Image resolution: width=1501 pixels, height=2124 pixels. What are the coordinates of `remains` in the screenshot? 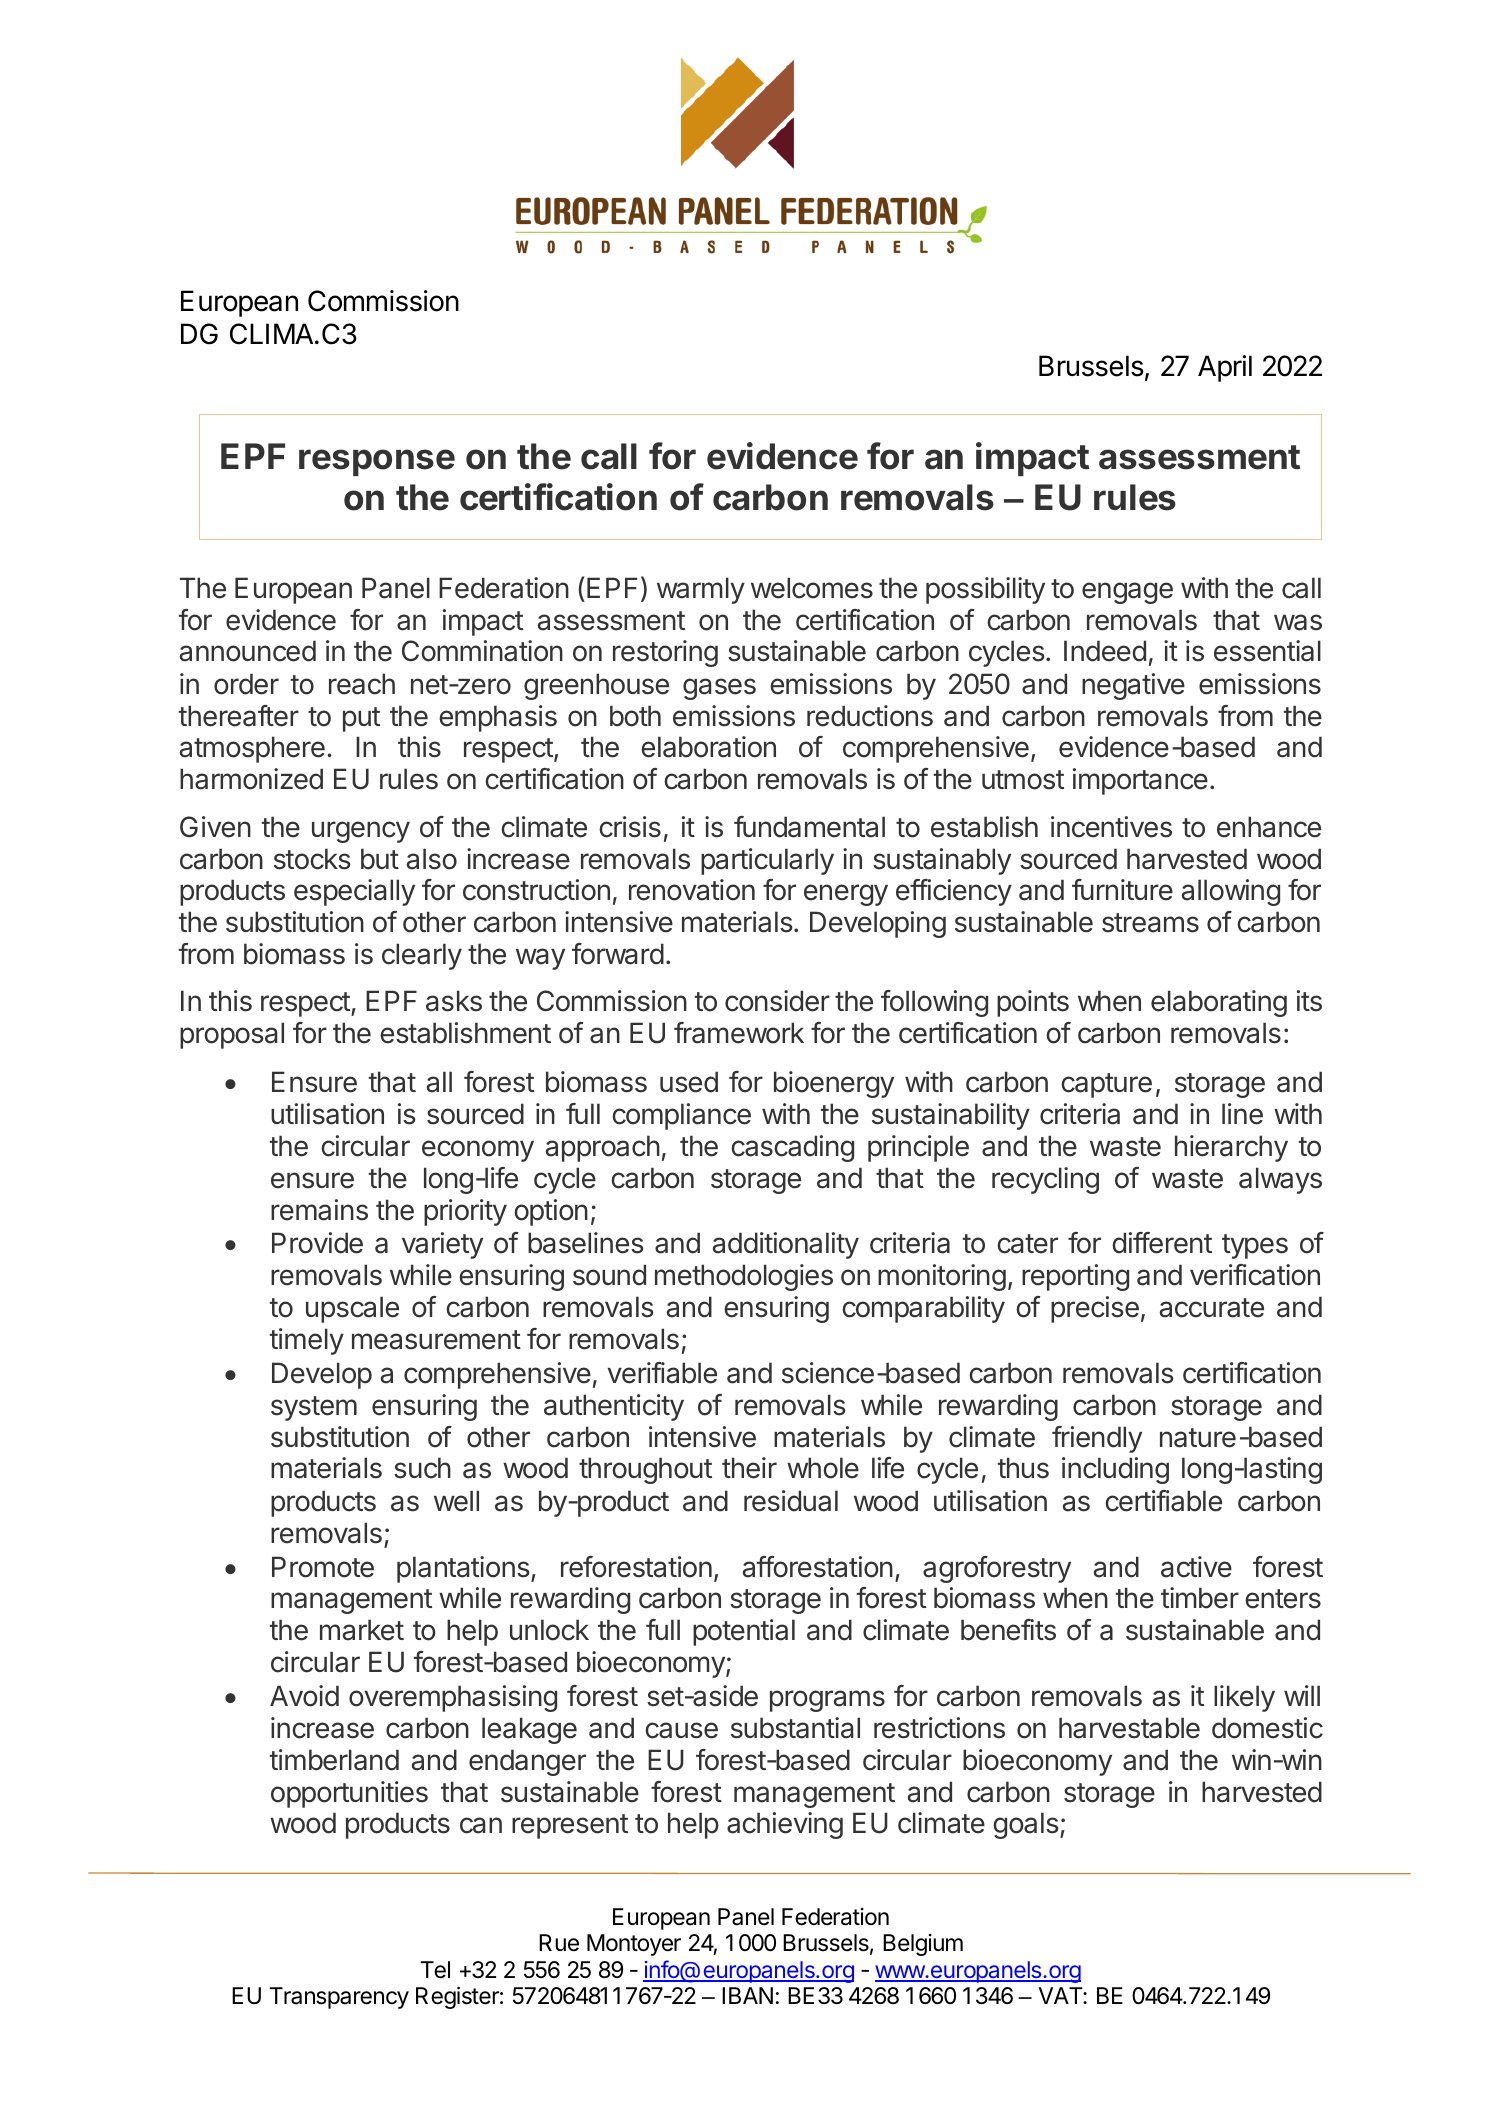 It's located at (319, 1210).
